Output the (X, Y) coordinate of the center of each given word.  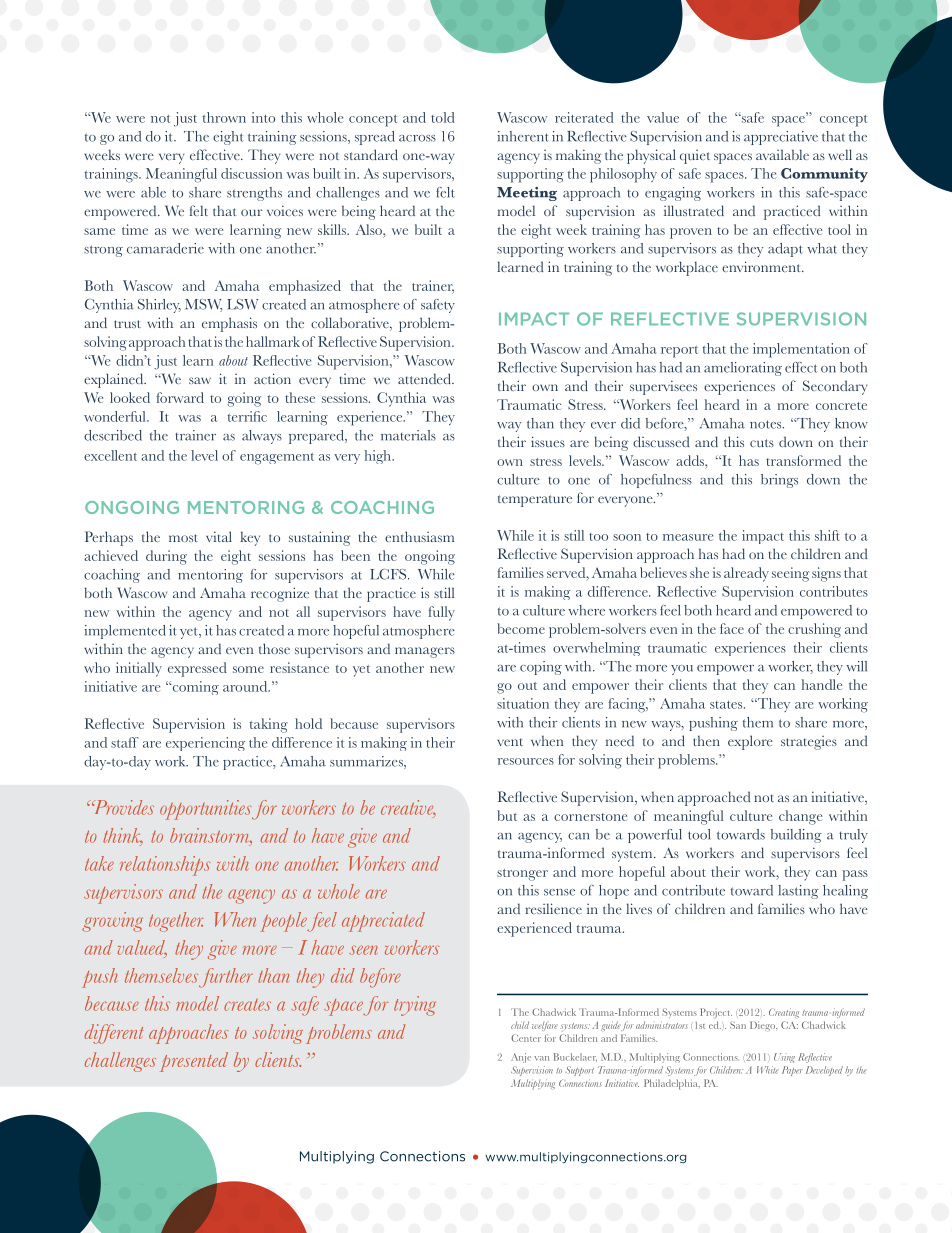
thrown (224, 117)
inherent (523, 136)
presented (194, 1062)
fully (441, 613)
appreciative (781, 138)
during (166, 557)
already (746, 574)
